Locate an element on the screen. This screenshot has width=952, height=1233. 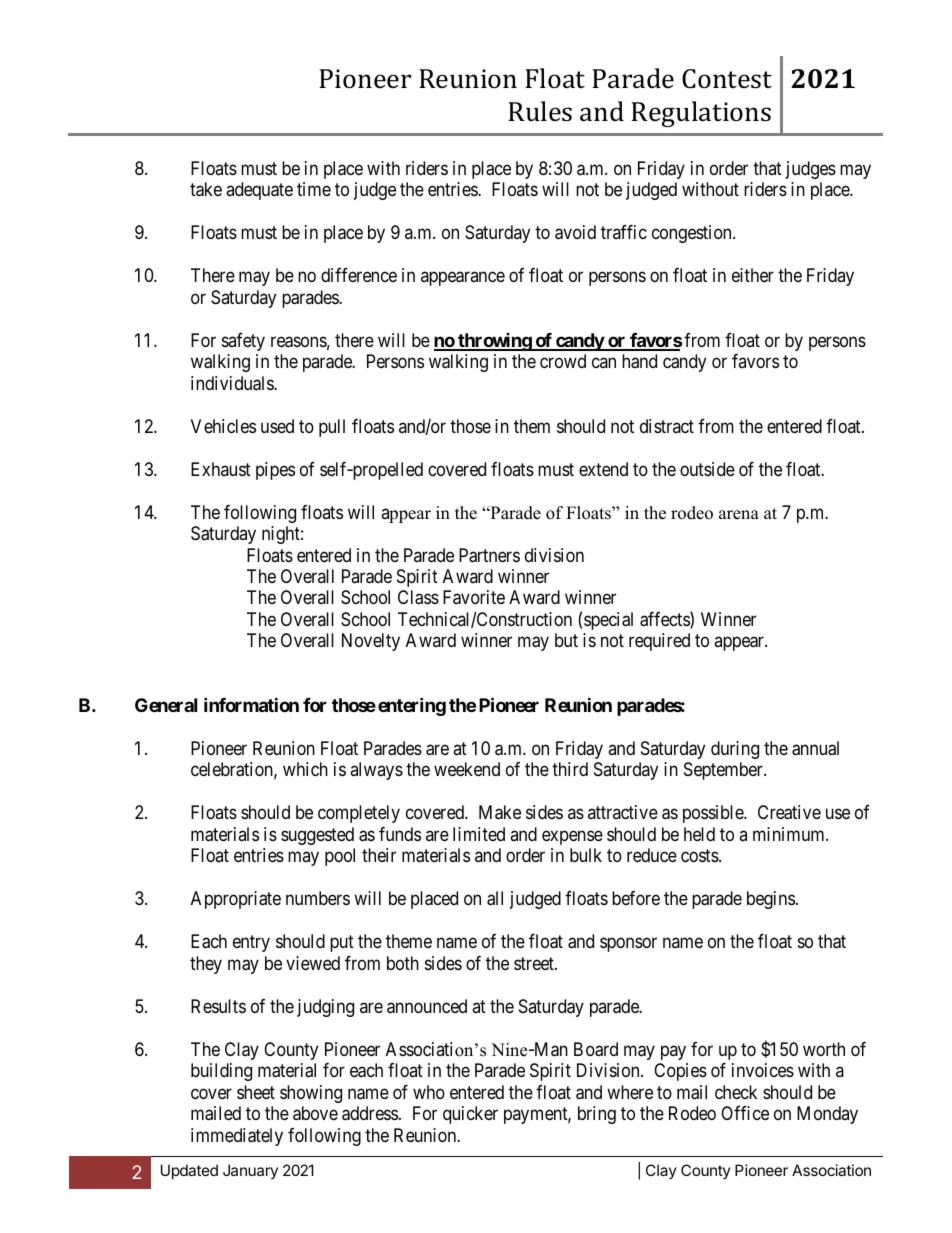
quicker is located at coordinates (470, 1115).
